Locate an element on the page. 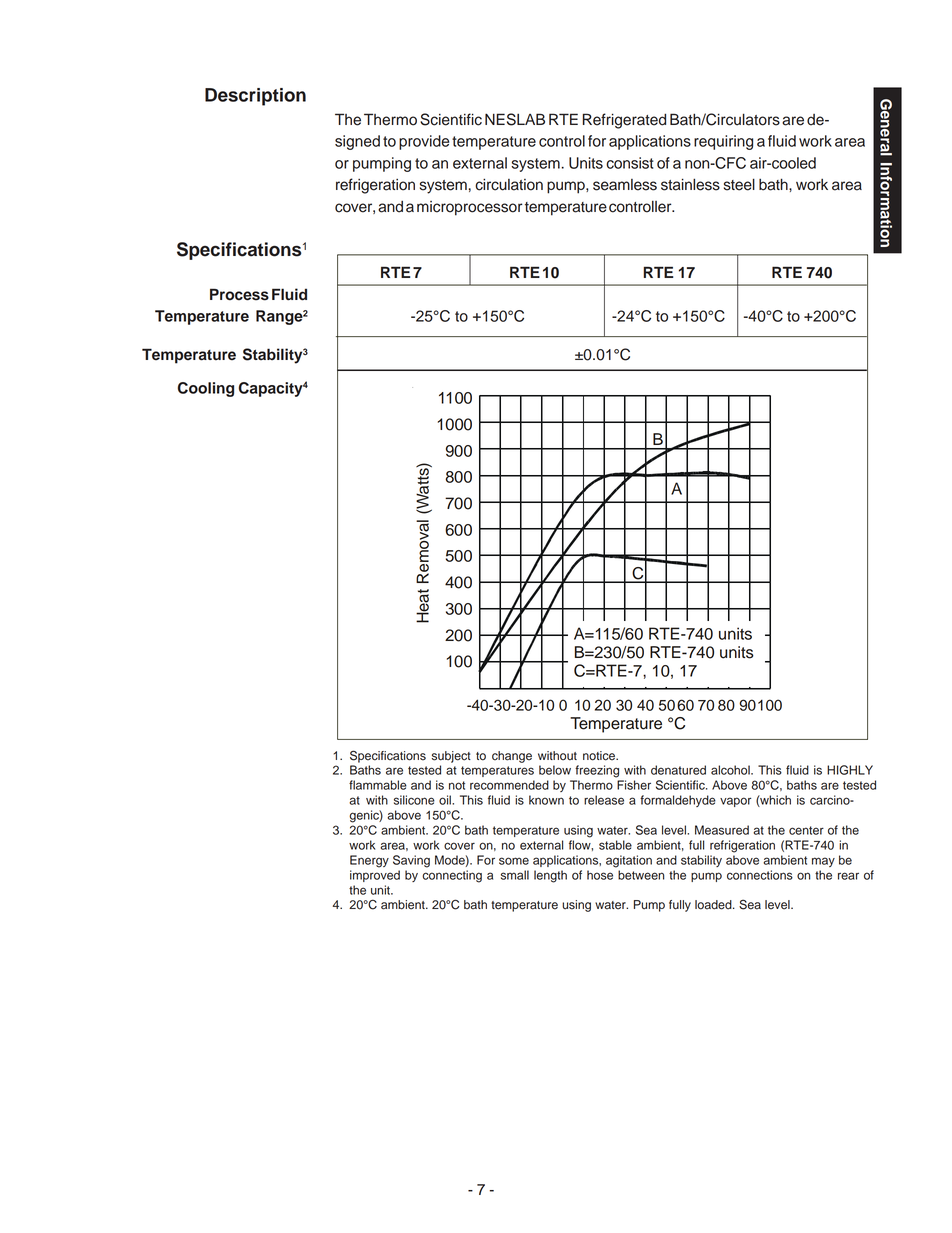 The width and height of the image is (952, 1233). Refrigerated is located at coordinates (624, 121).
